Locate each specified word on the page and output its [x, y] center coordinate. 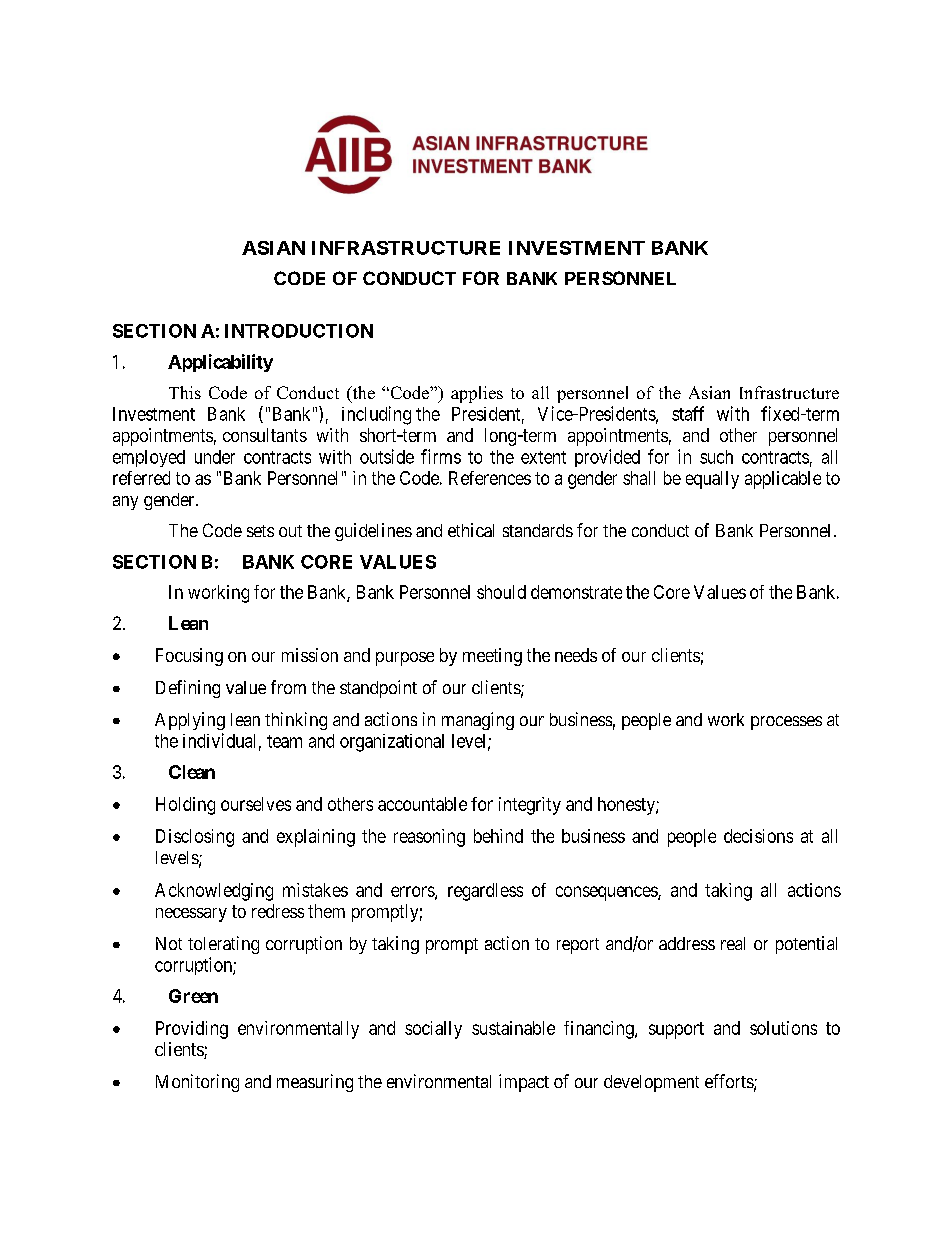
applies [477, 394]
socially [433, 1030]
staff [688, 413]
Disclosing [195, 838]
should [501, 592]
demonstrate [576, 592]
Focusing [189, 657]
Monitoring [197, 1083]
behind [498, 836]
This [185, 392]
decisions [758, 836]
